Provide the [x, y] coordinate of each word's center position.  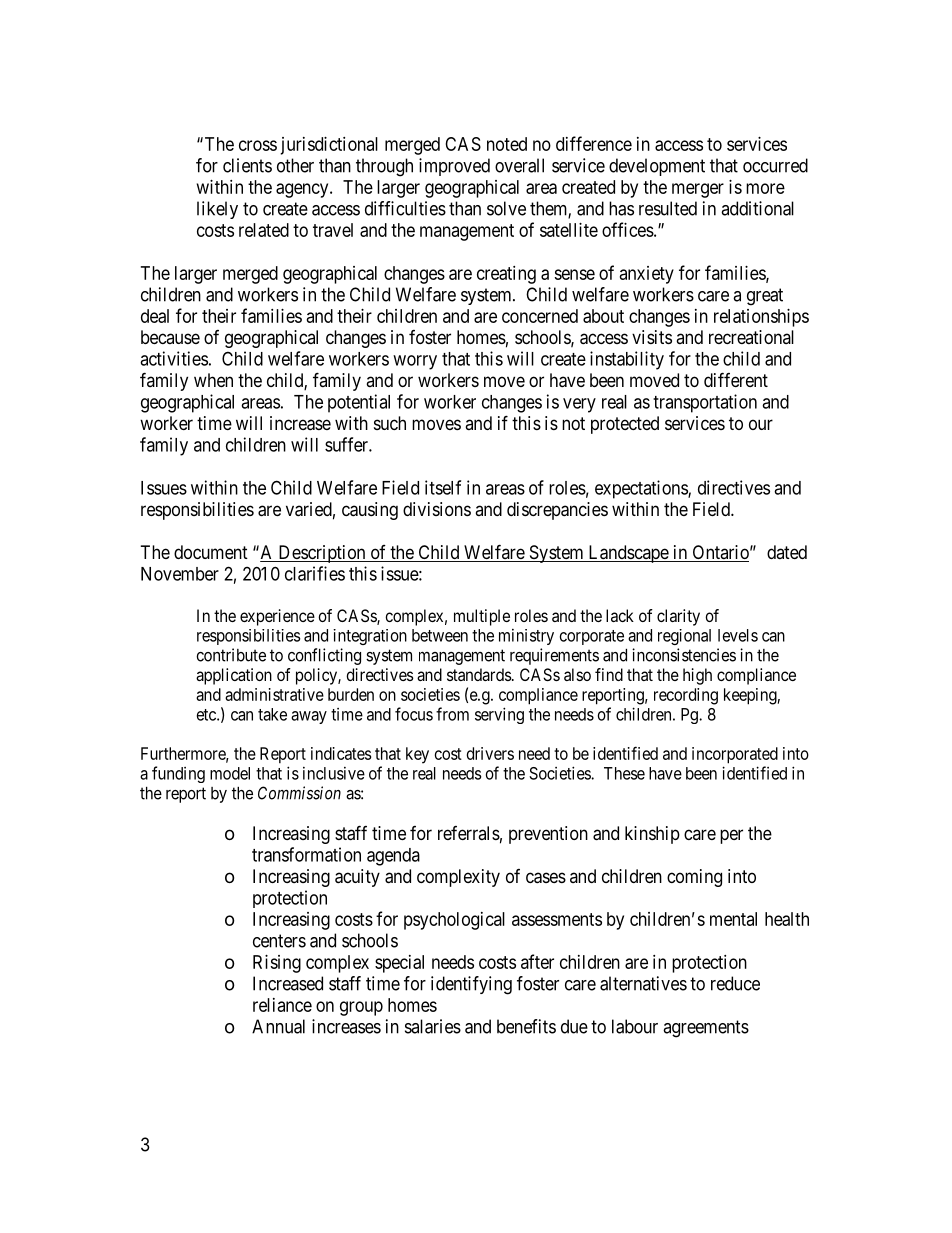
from [452, 714]
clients [247, 165]
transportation [705, 403]
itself [443, 487]
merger [698, 190]
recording [686, 696]
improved [454, 167]
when [213, 380]
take [272, 714]
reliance [282, 1005]
